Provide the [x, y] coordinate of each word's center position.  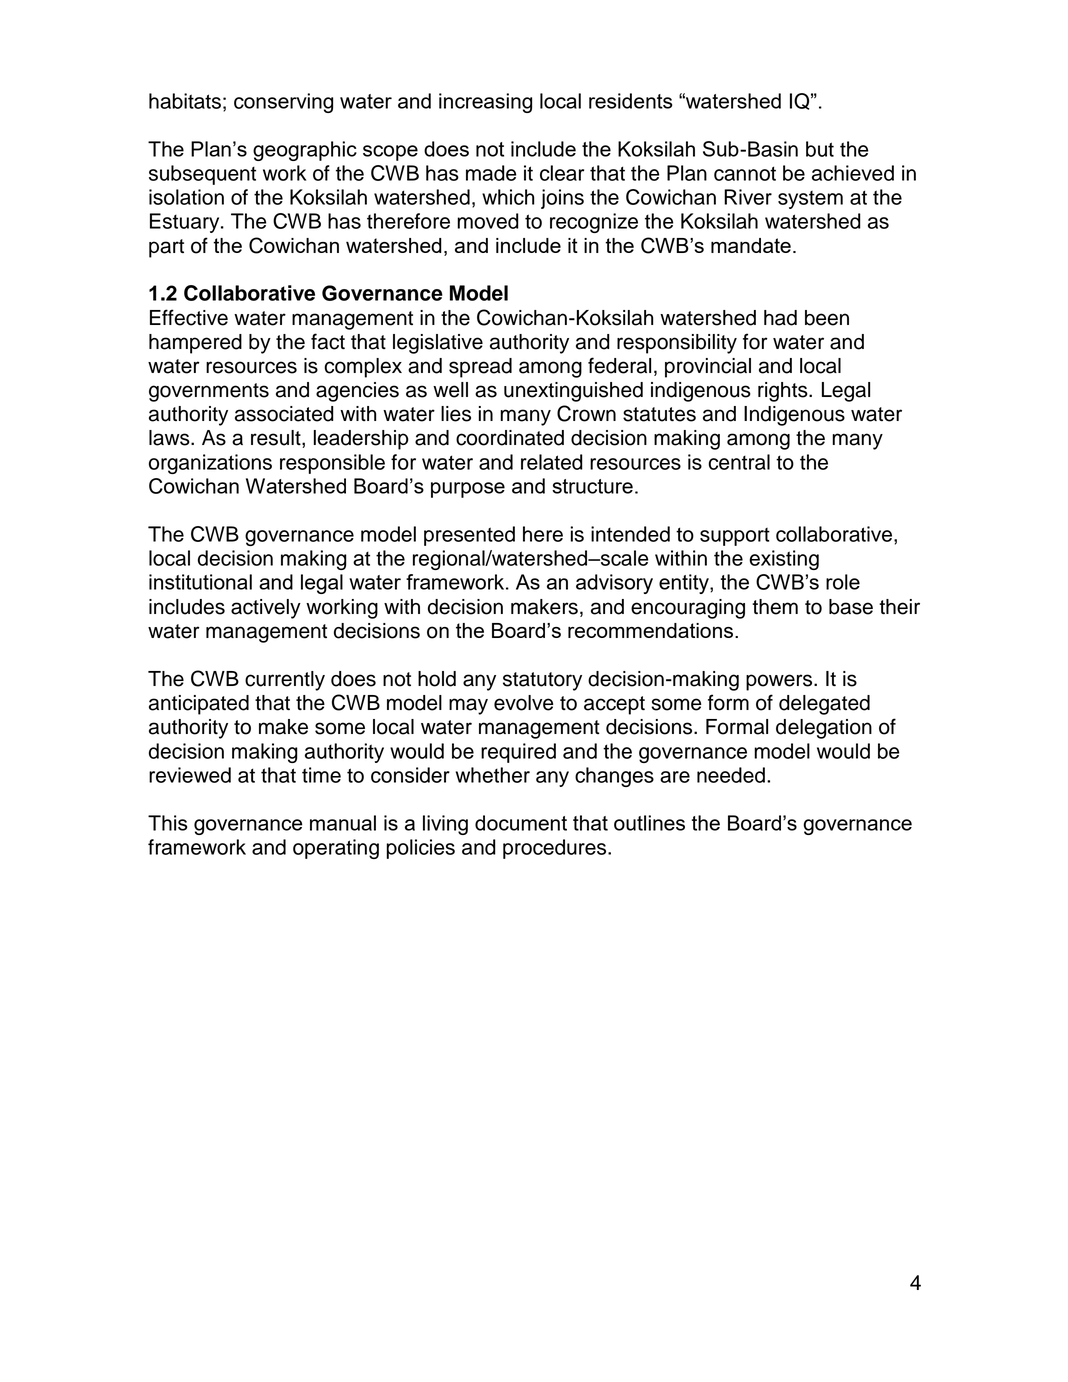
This [167, 823]
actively [266, 609]
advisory [614, 584]
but [820, 149]
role [843, 582]
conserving [283, 103]
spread [480, 368]
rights [784, 392]
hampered [195, 344]
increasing [485, 103]
